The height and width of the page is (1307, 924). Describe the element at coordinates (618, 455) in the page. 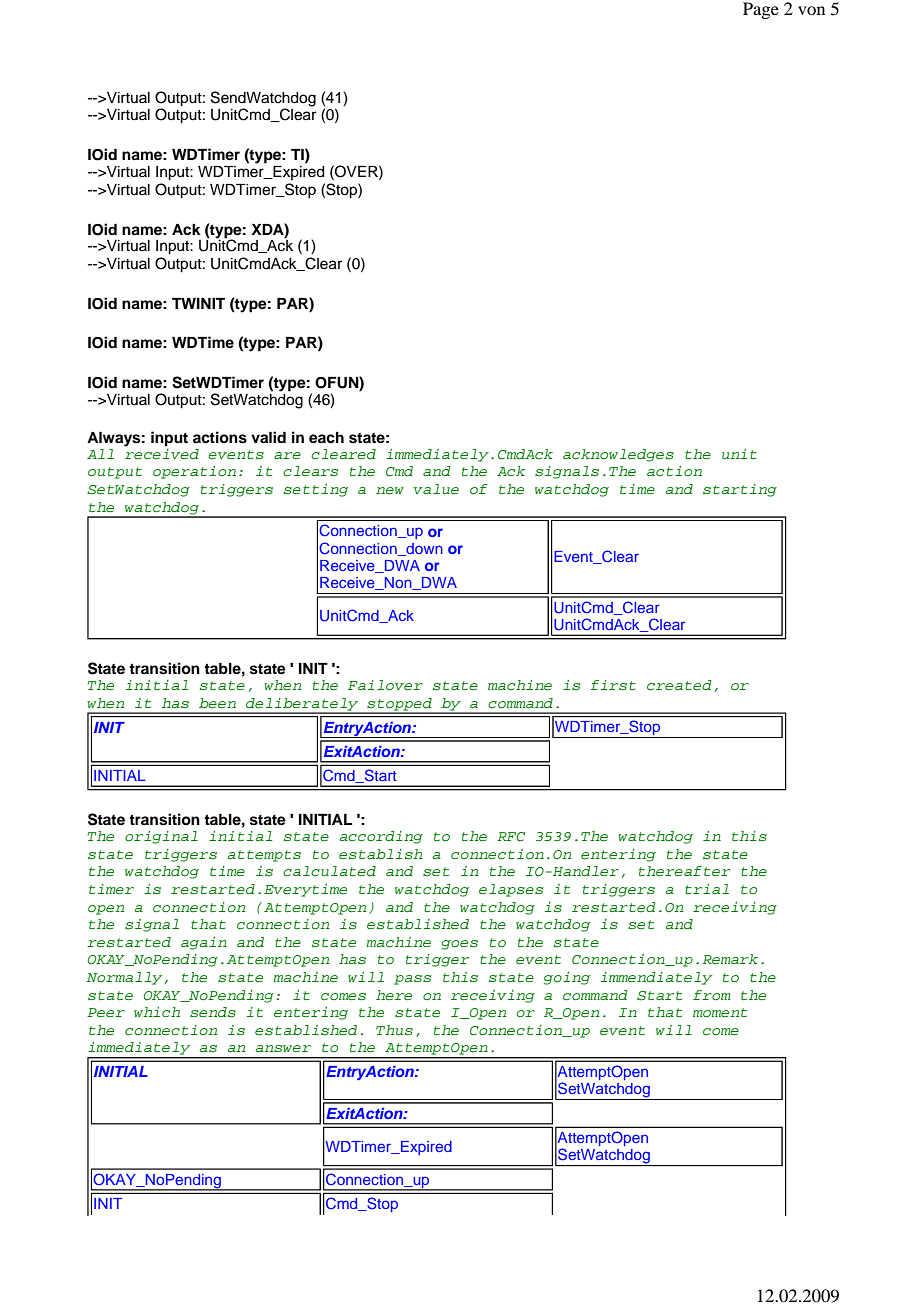

I see `acknowledges` at that location.
